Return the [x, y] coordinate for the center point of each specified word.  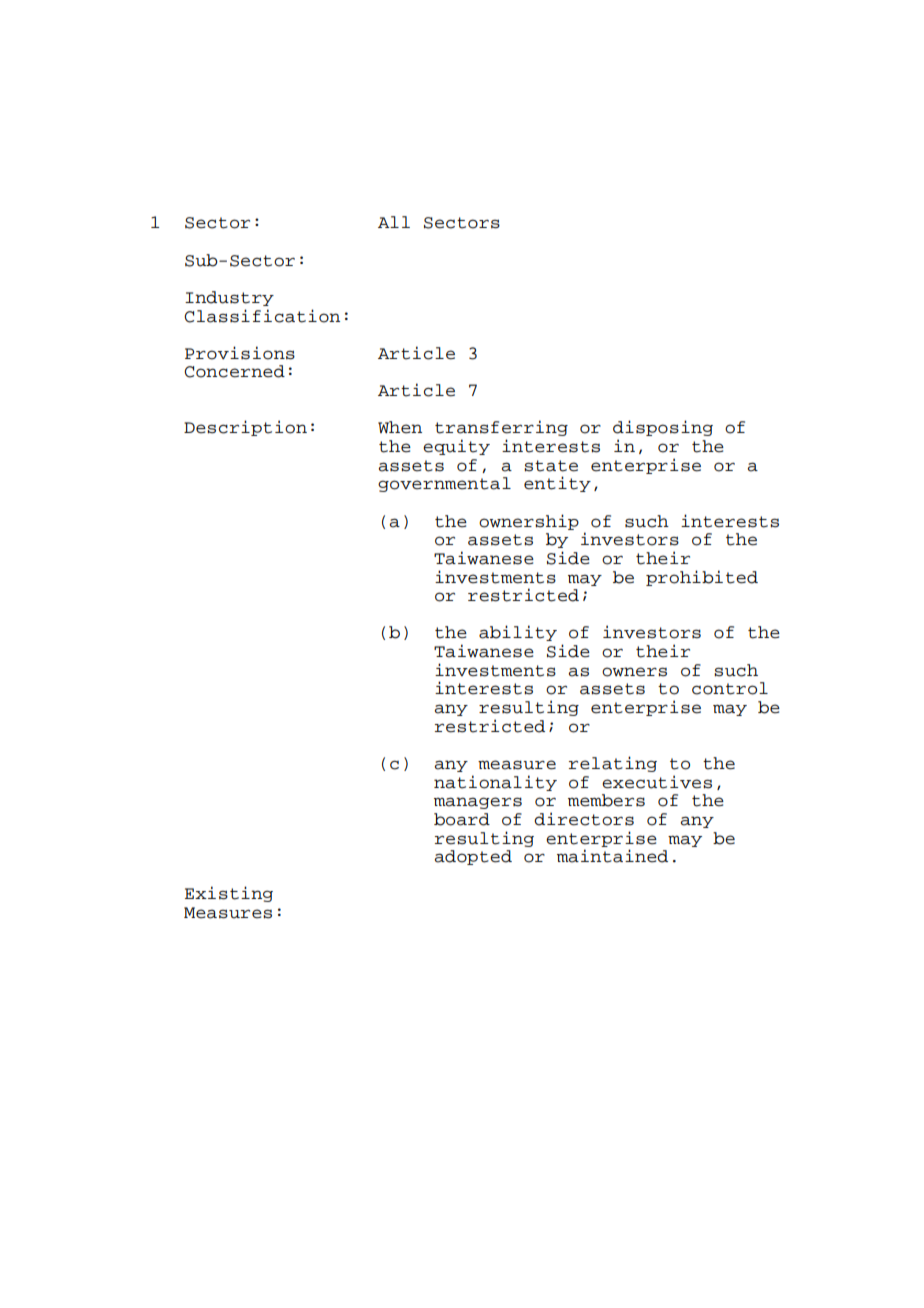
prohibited [702, 578]
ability [518, 633]
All [394, 222]
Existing [229, 894]
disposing [663, 428]
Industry [229, 298]
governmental [444, 484]
